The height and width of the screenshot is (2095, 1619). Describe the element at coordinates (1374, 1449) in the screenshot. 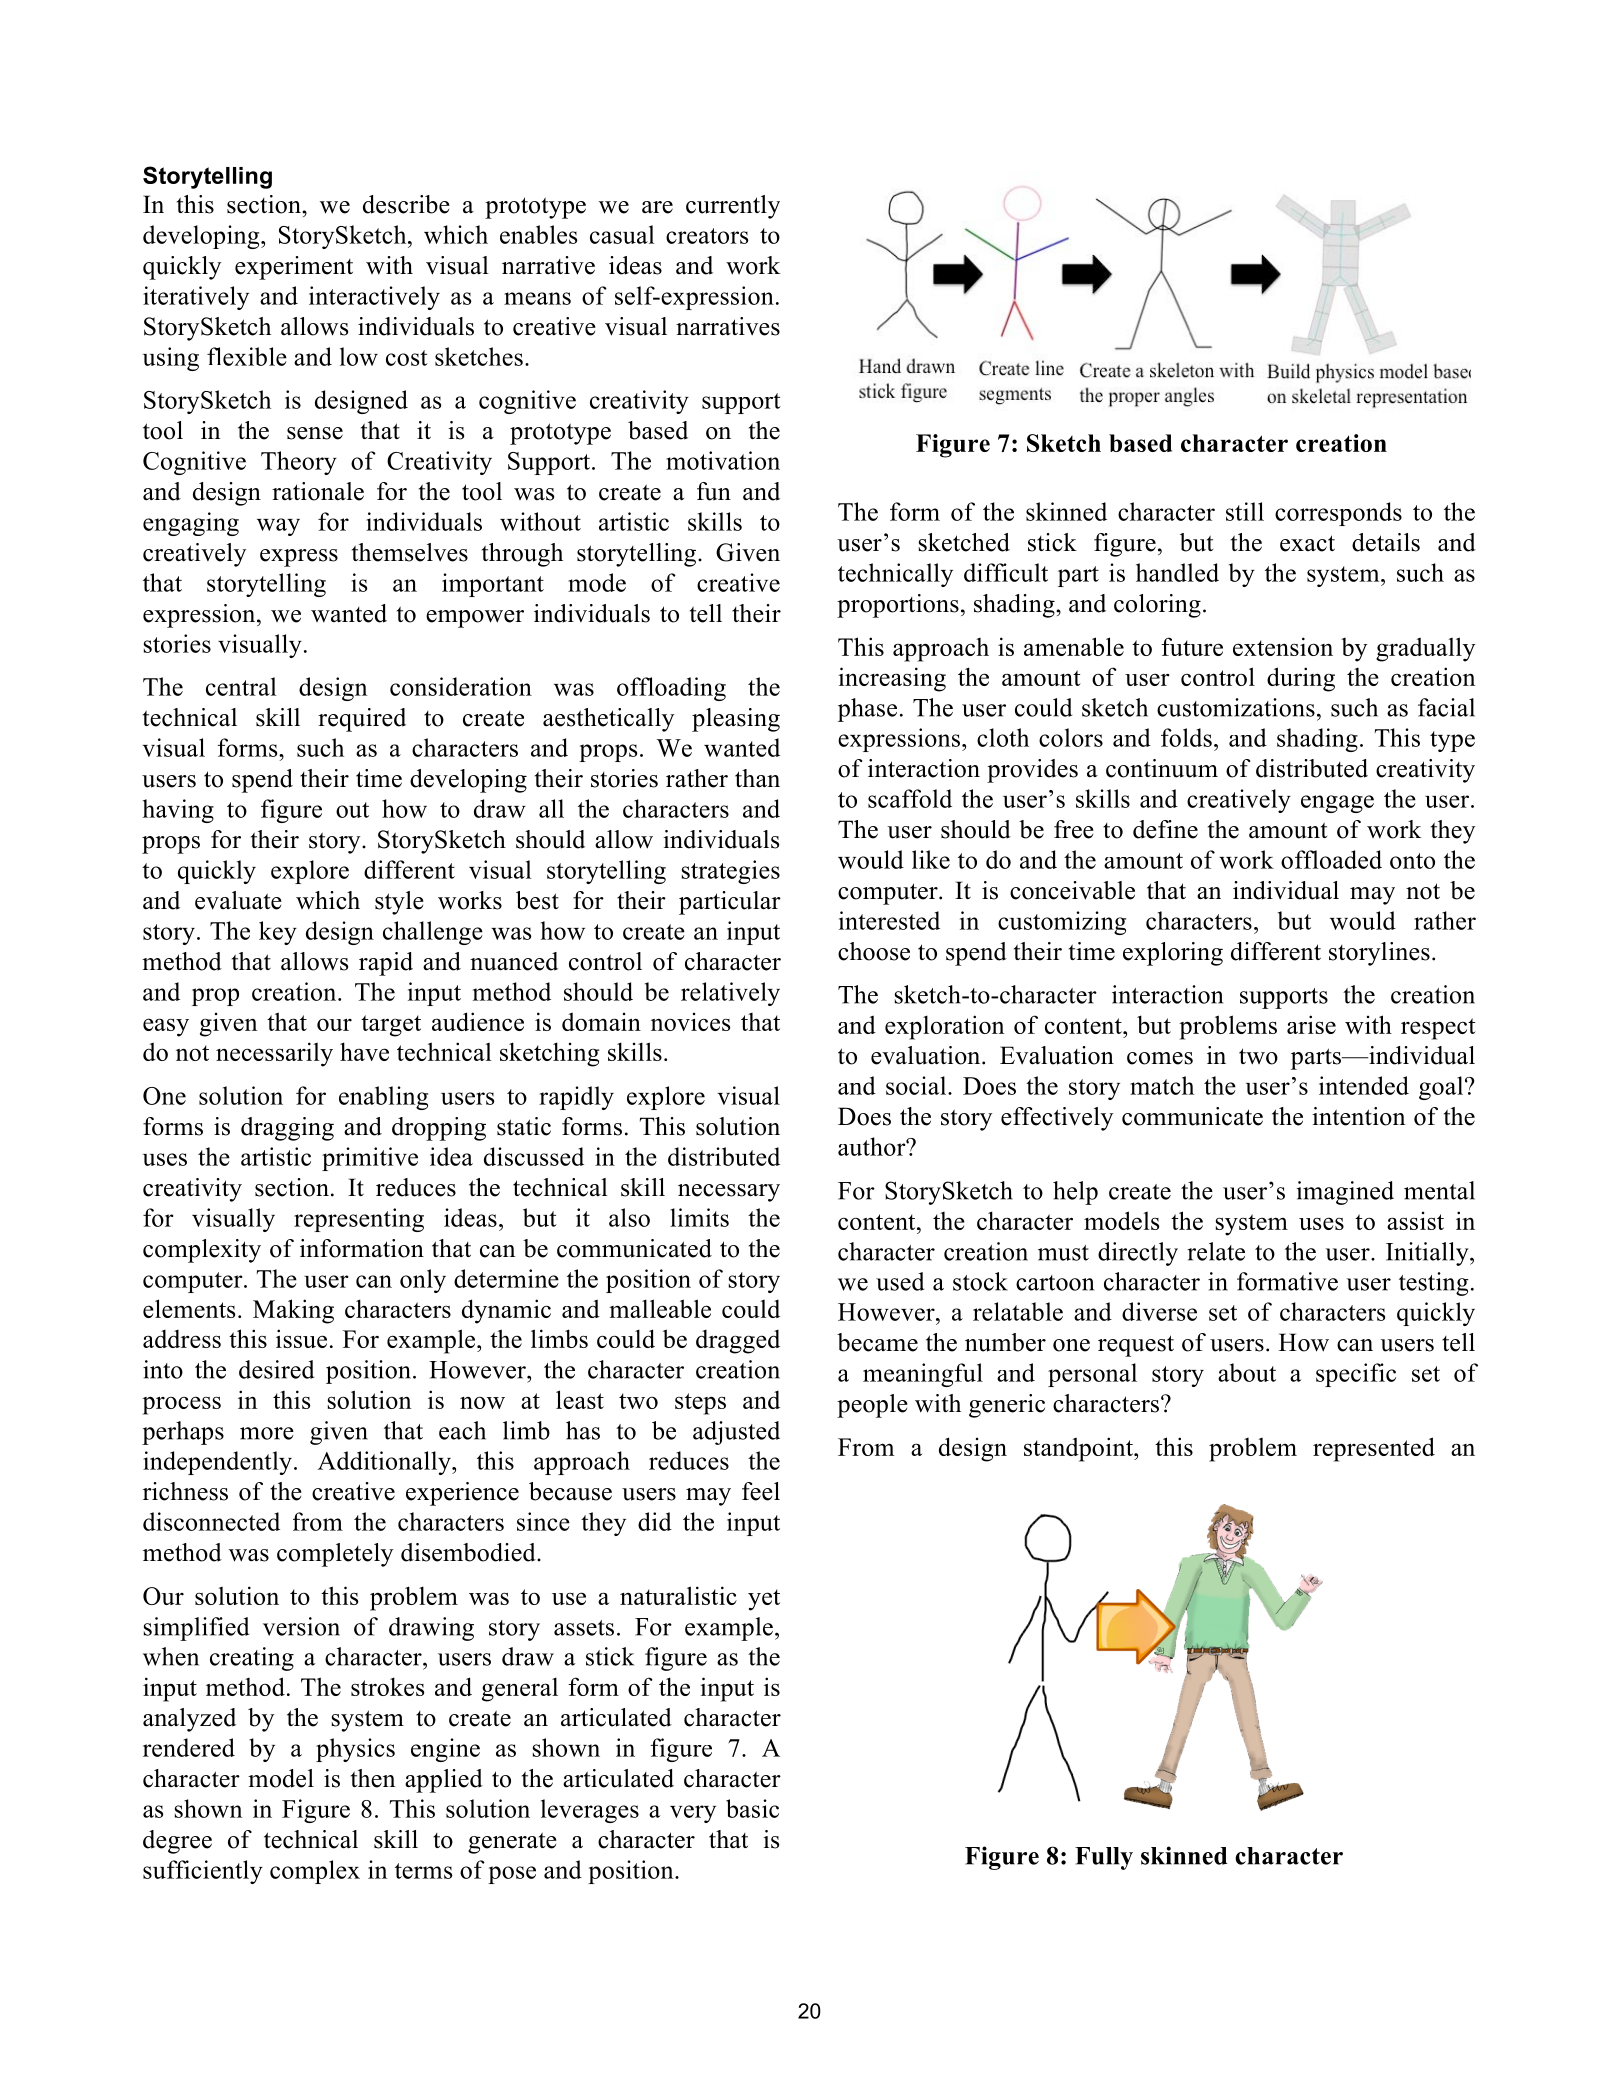

I see `represented` at that location.
